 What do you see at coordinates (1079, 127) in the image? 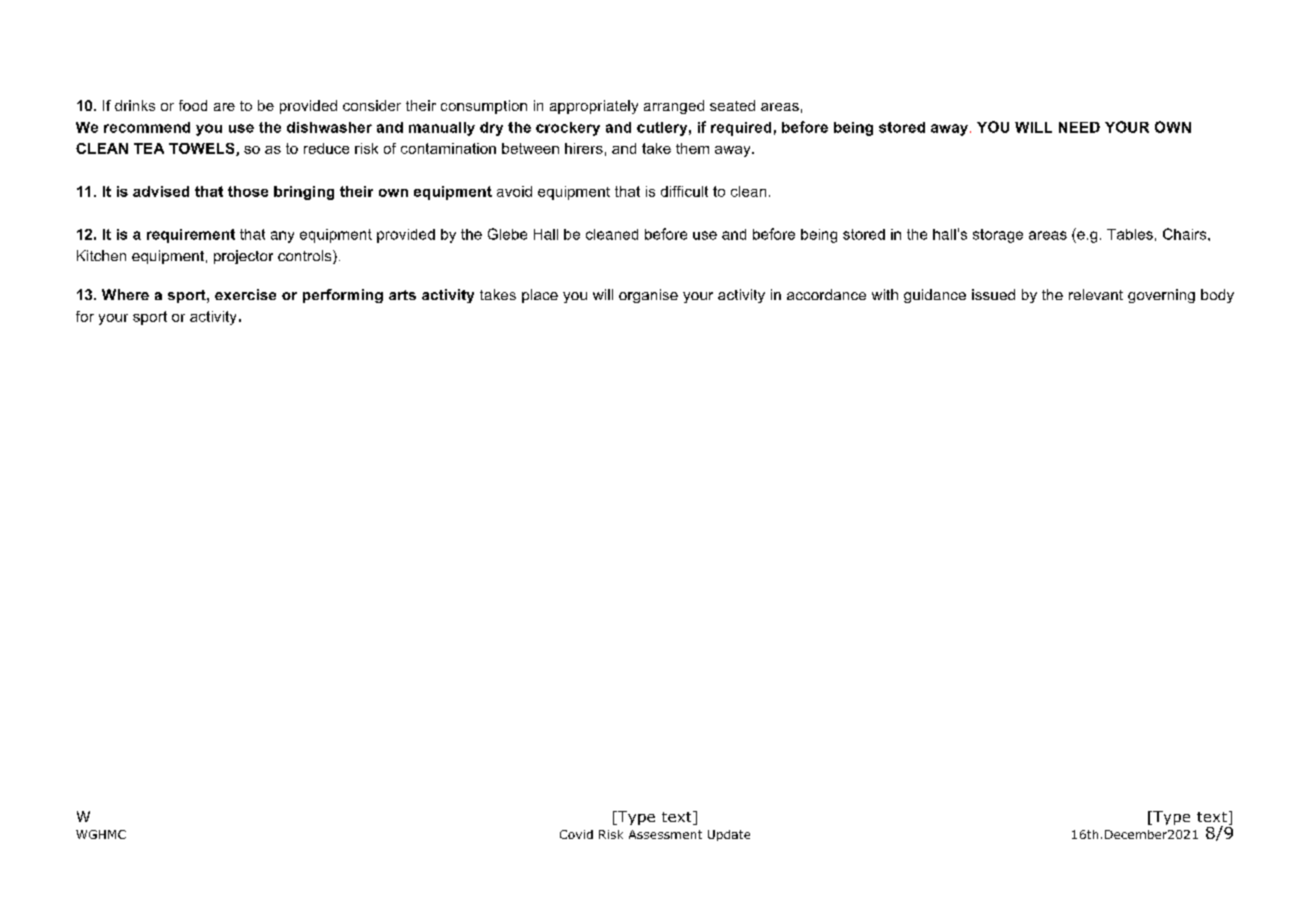
I see `NEED` at bounding box center [1079, 127].
